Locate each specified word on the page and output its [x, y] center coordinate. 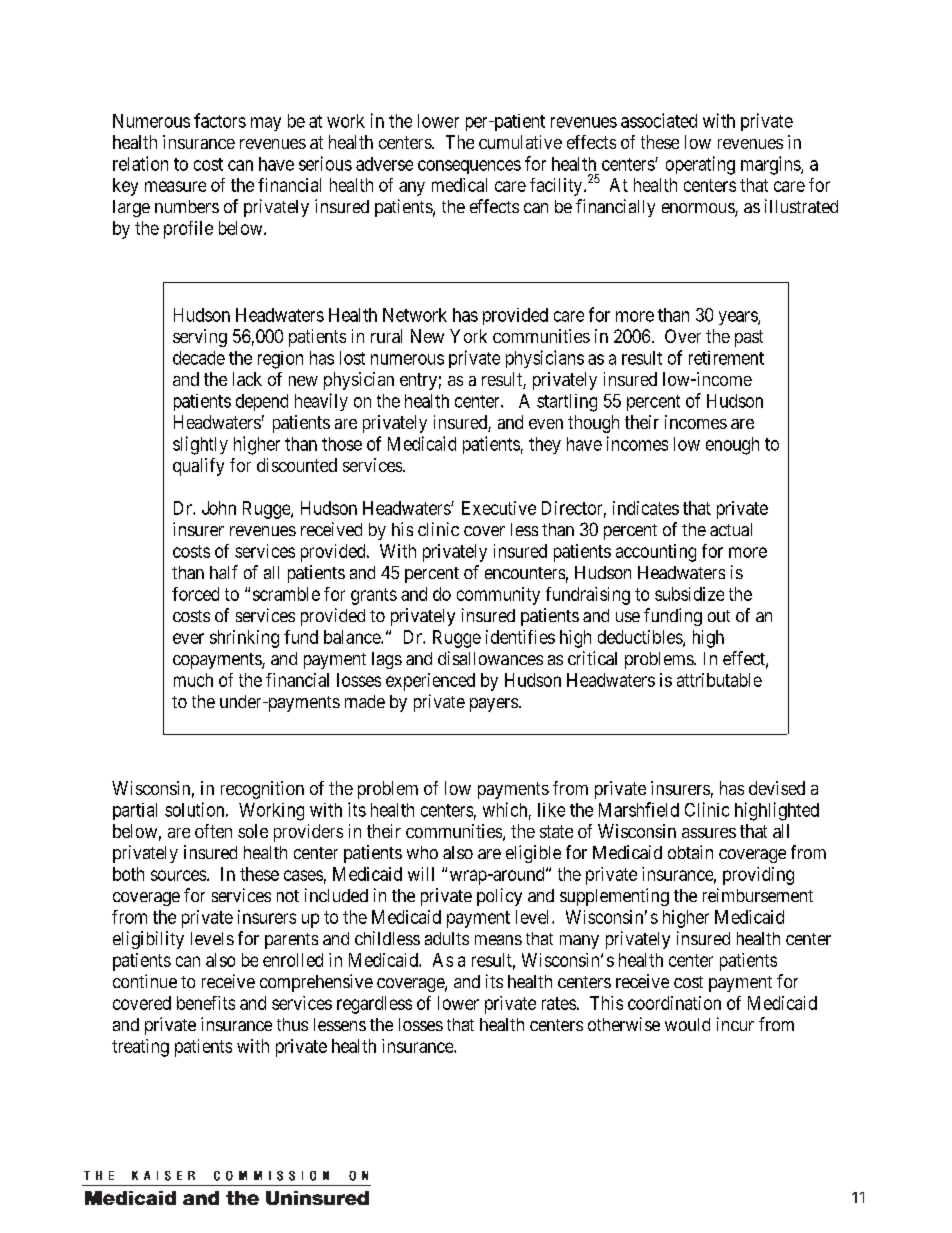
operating [700, 165]
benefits [206, 1003]
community [498, 596]
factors [220, 120]
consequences [469, 167]
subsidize [689, 594]
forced [195, 594]
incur [735, 1024]
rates [559, 1003]
